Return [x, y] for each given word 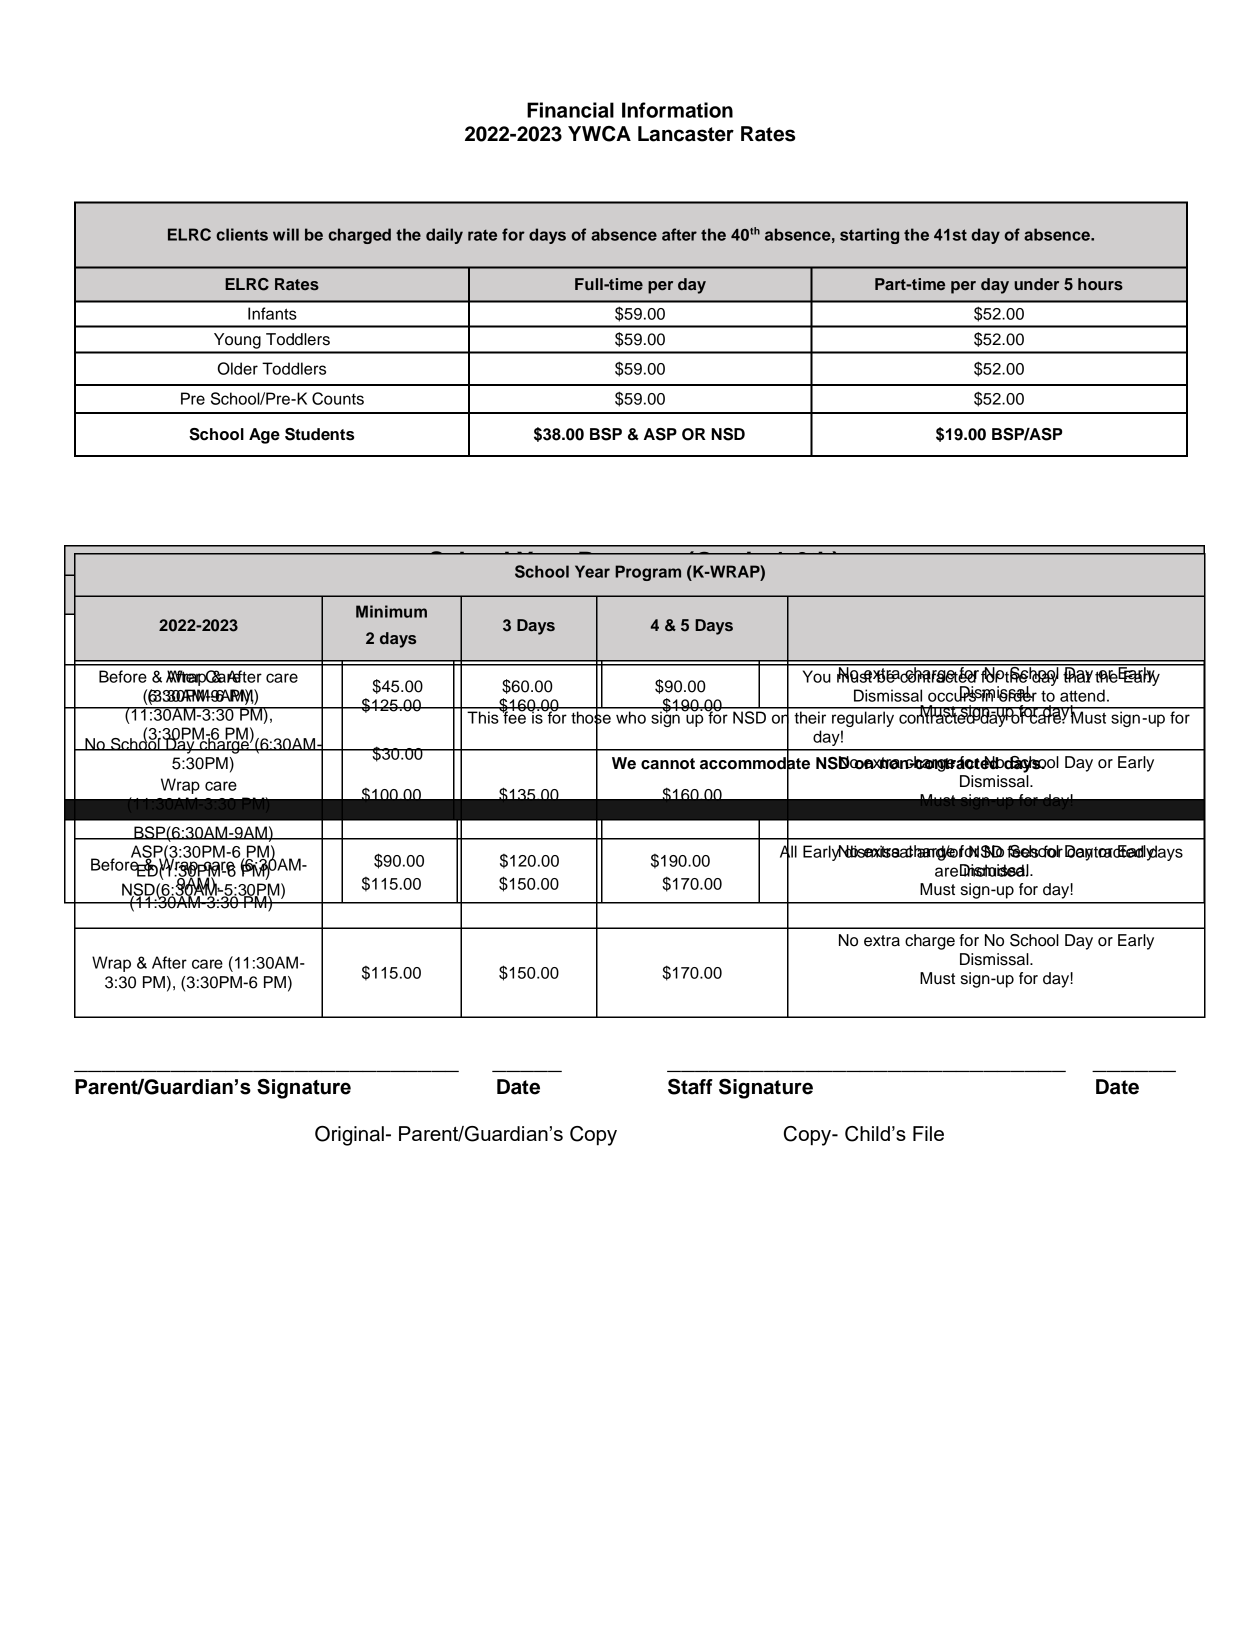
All [788, 851]
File [928, 1133]
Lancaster [686, 134]
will [286, 234]
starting [869, 236]
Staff [690, 1087]
